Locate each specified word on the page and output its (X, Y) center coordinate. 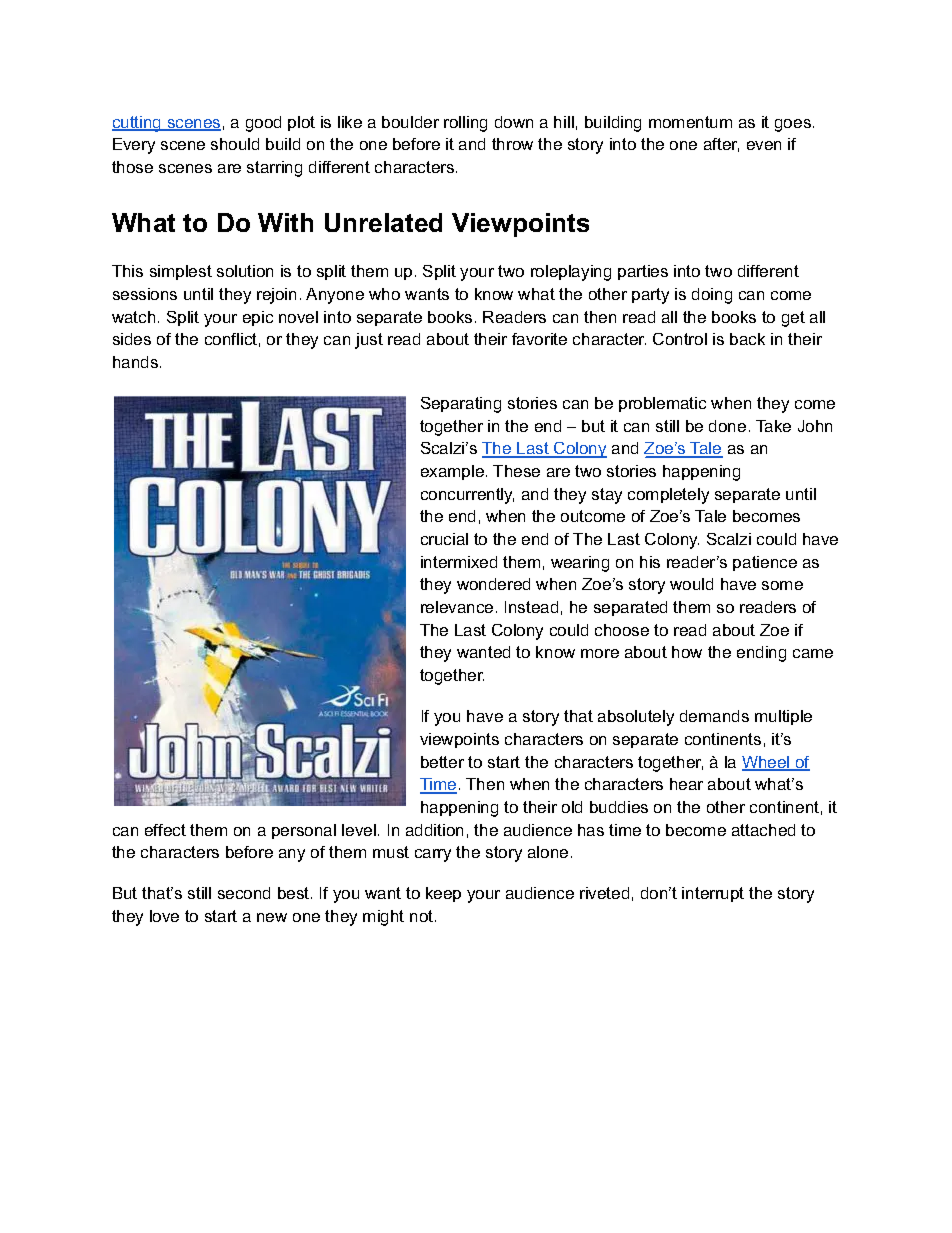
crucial (444, 539)
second (244, 893)
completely (668, 496)
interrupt (713, 894)
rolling (465, 124)
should (235, 144)
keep (443, 894)
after (721, 145)
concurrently (467, 496)
